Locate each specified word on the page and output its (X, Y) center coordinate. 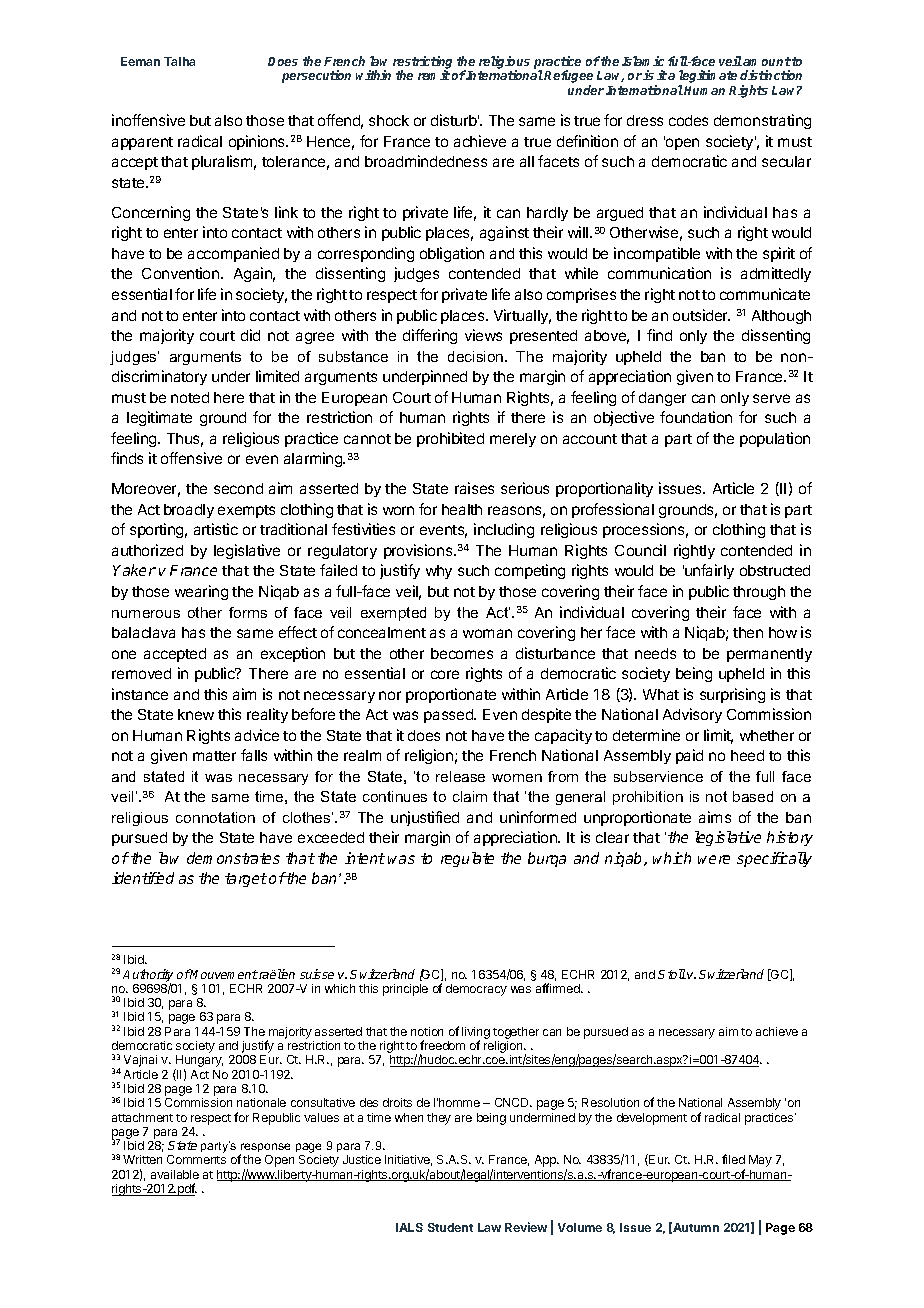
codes (688, 120)
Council (640, 550)
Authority (148, 976)
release (460, 776)
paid (689, 756)
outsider (701, 315)
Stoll (672, 974)
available (175, 1174)
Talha (179, 61)
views (483, 335)
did (250, 335)
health (462, 509)
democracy (476, 990)
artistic (216, 529)
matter (214, 756)
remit (434, 75)
